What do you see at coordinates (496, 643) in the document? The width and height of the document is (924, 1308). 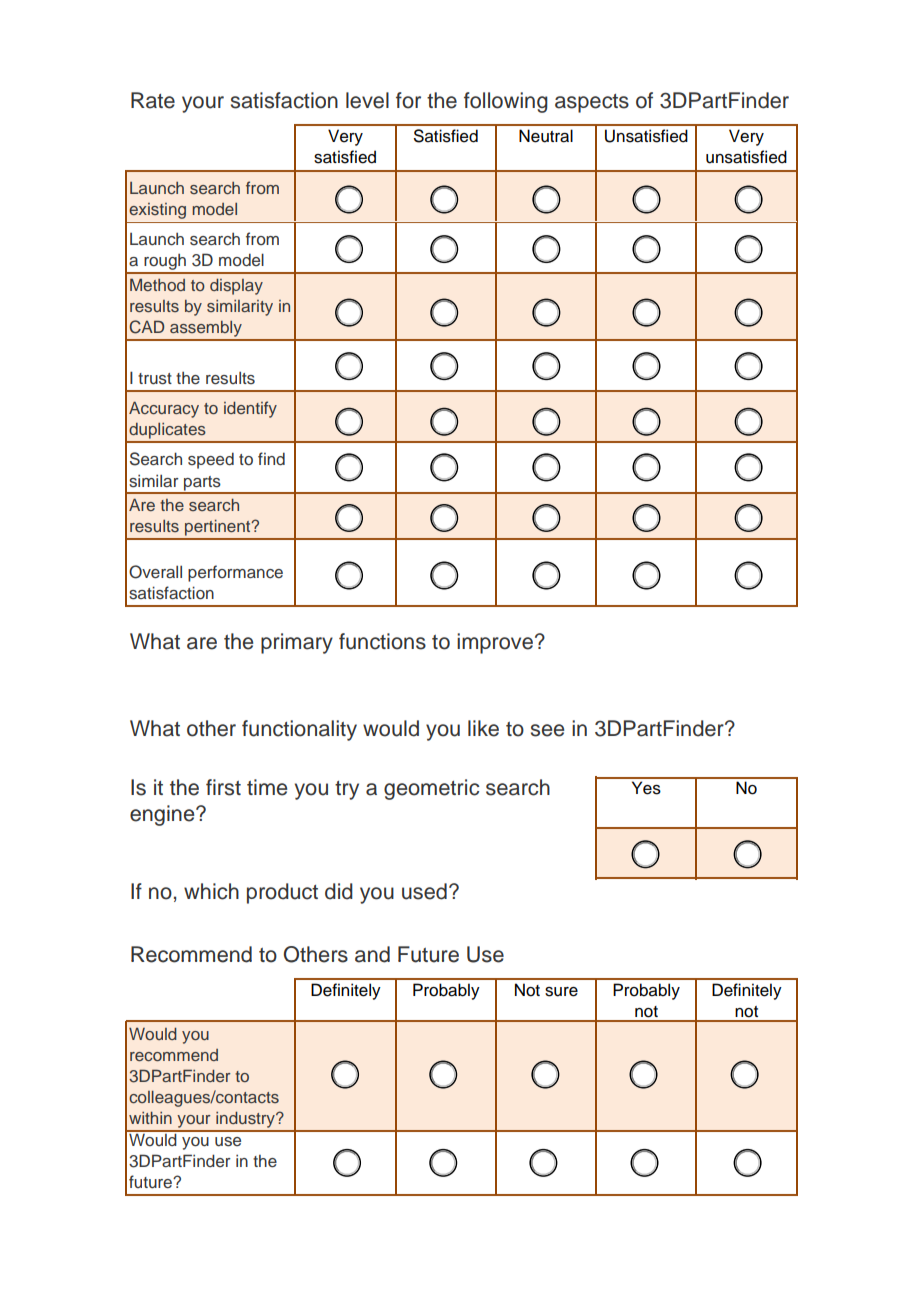 I see `improve` at bounding box center [496, 643].
